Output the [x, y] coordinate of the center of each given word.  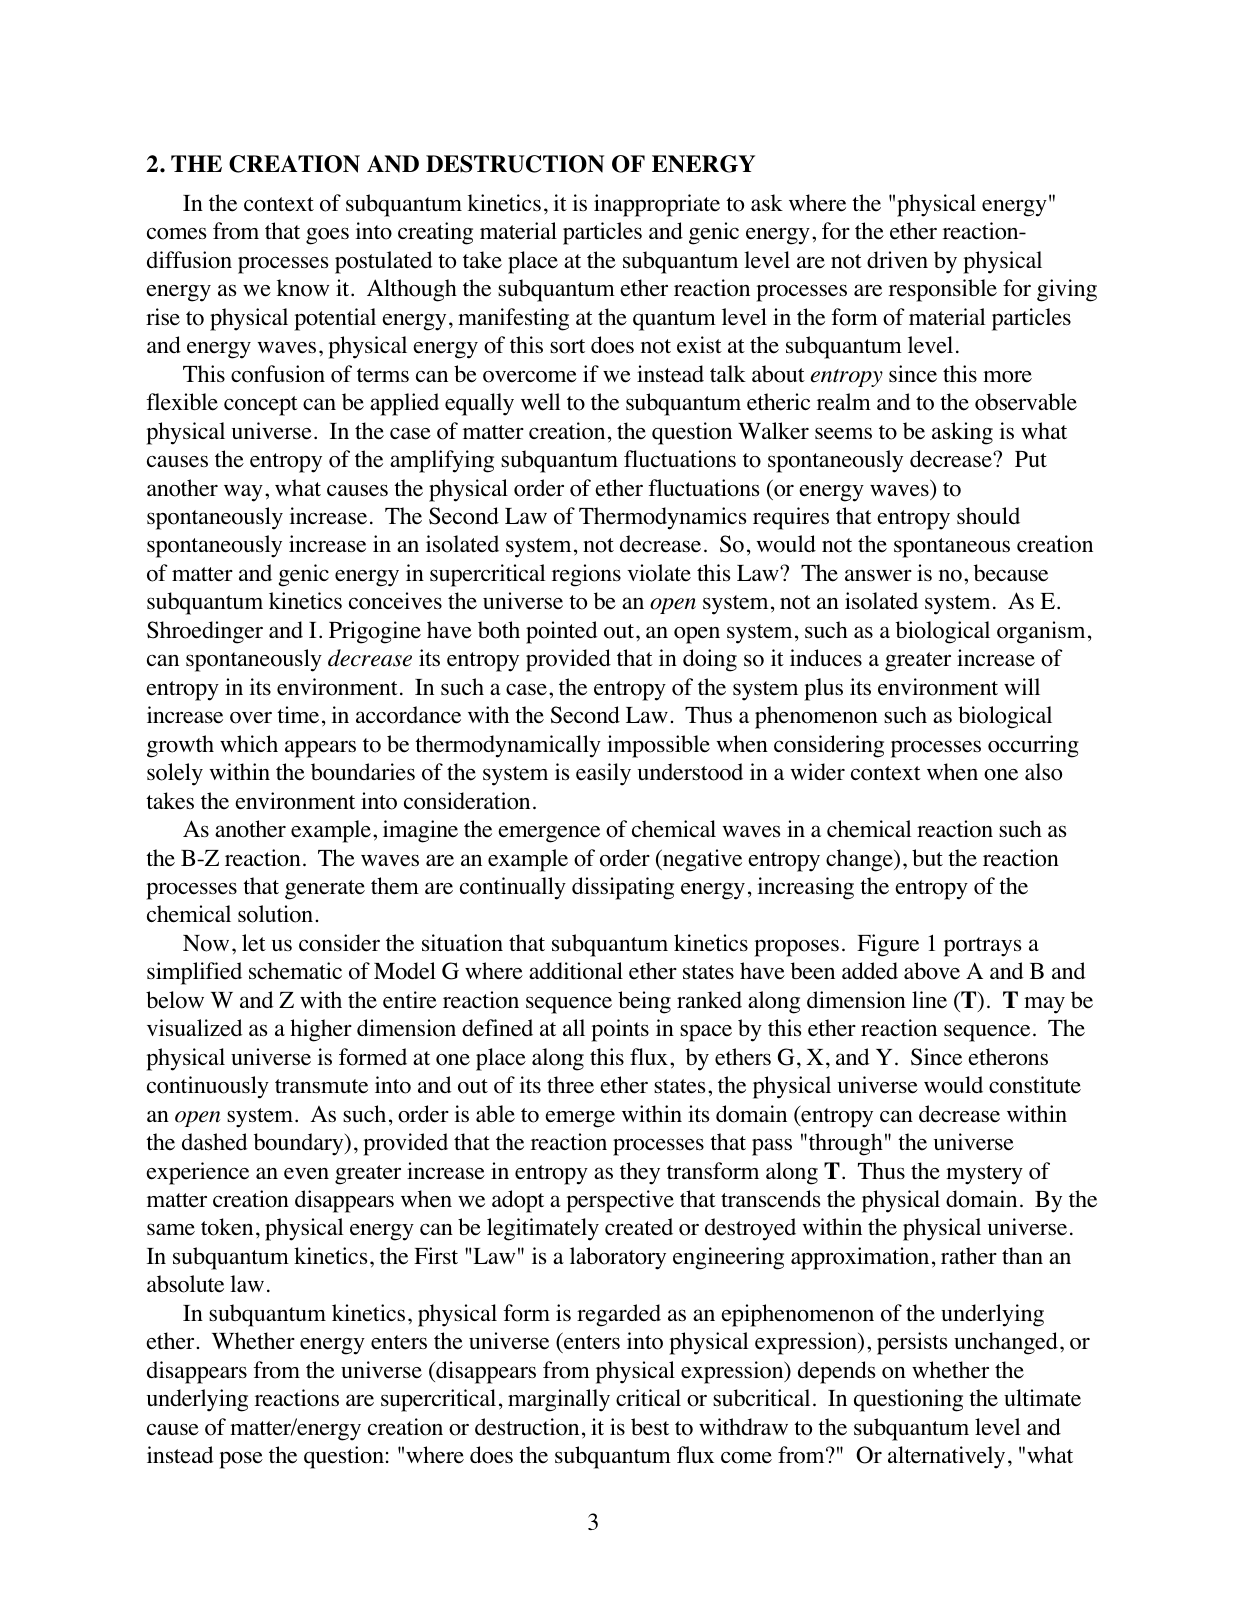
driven [897, 260]
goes [327, 236]
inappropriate [657, 205]
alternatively [946, 1457]
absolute [185, 1284]
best [650, 1427]
